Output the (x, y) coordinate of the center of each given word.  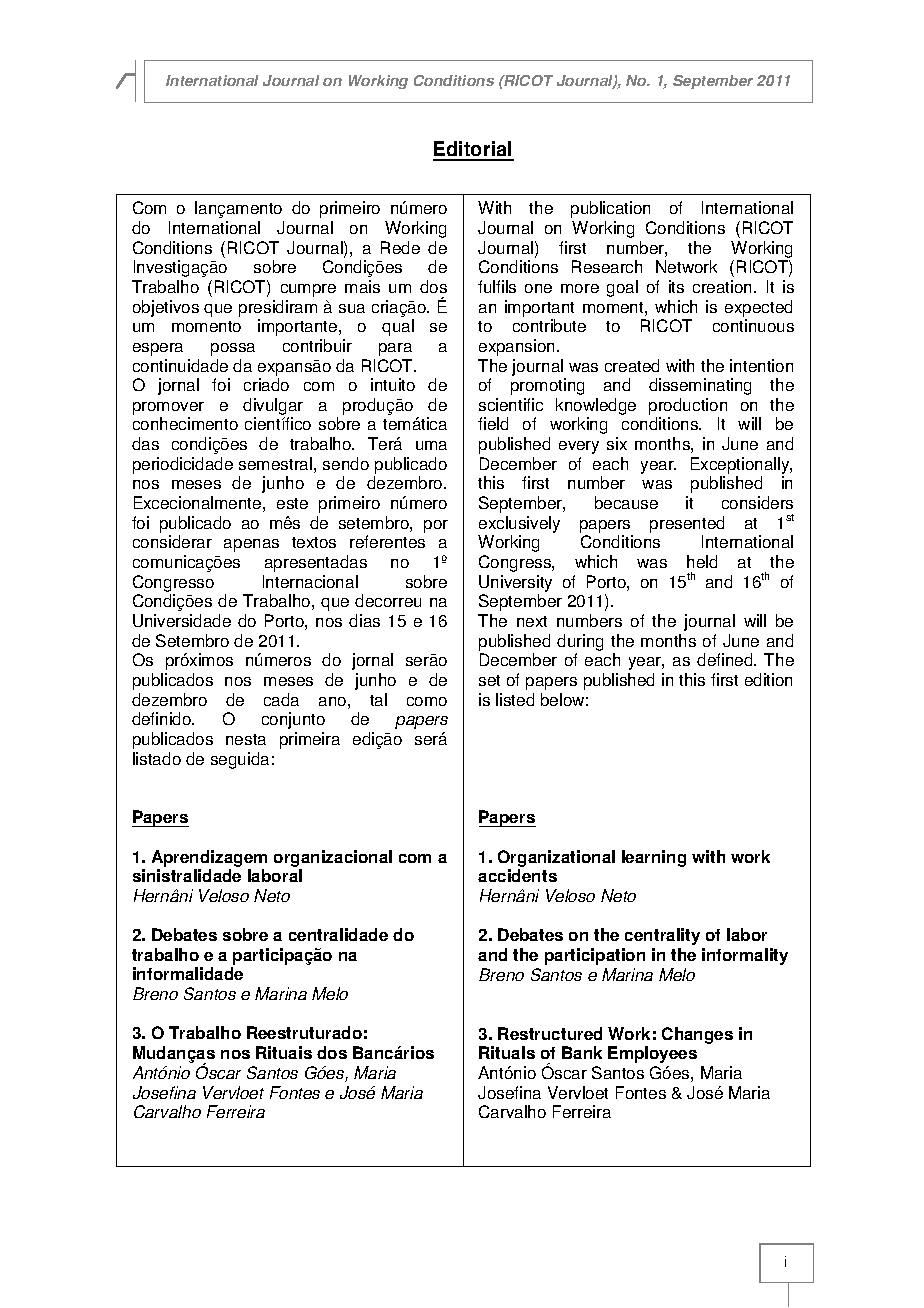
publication (610, 209)
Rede (400, 247)
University (515, 583)
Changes (697, 1035)
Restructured (550, 1033)
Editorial (473, 150)
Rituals (507, 1052)
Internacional (310, 581)
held (702, 561)
